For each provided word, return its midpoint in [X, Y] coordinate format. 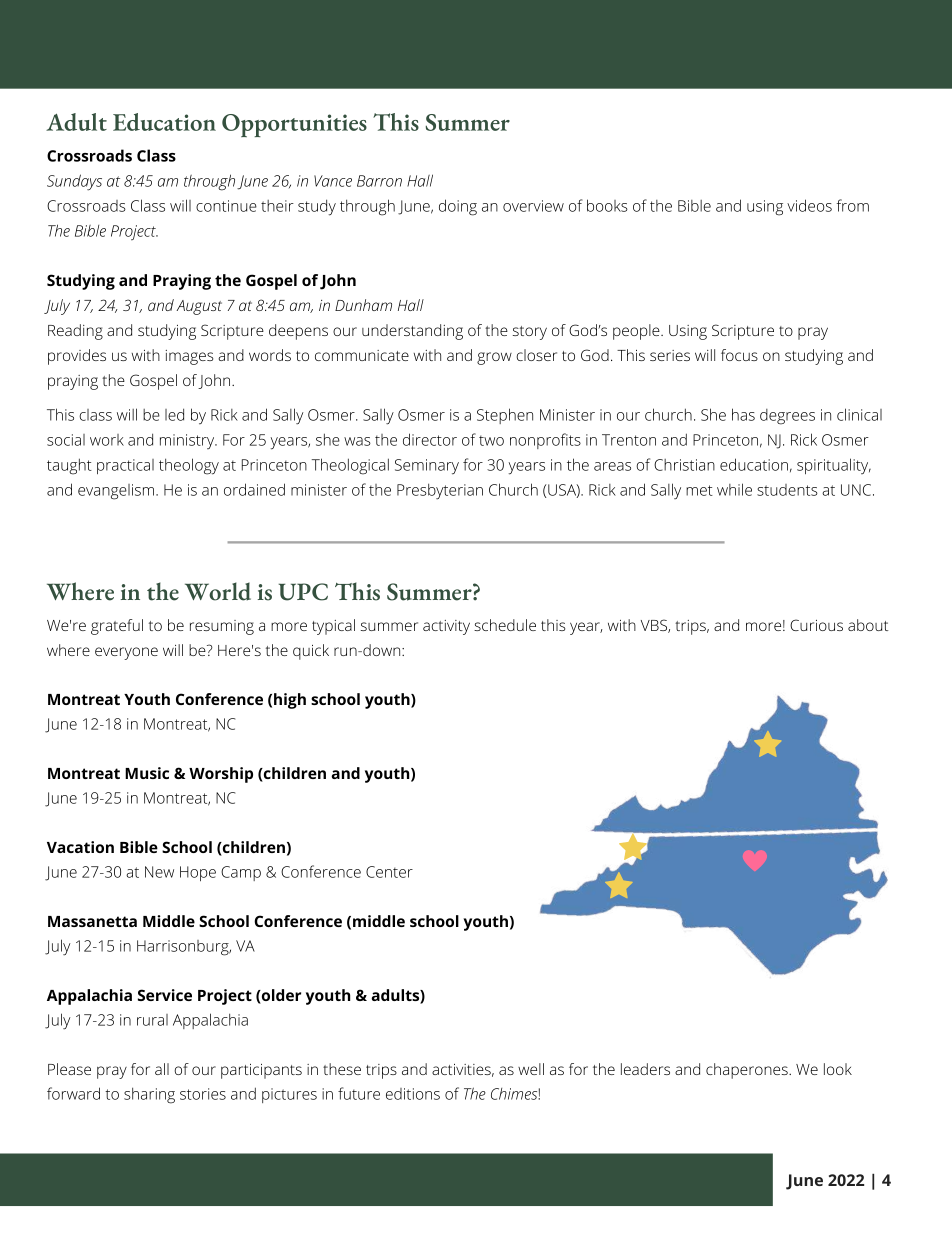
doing [458, 207]
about [868, 625]
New [159, 872]
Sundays [74, 182]
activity [446, 627]
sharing [149, 1095]
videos [809, 205]
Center [389, 872]
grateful [117, 627]
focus [739, 355]
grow [494, 358]
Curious [816, 625]
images [189, 357]
